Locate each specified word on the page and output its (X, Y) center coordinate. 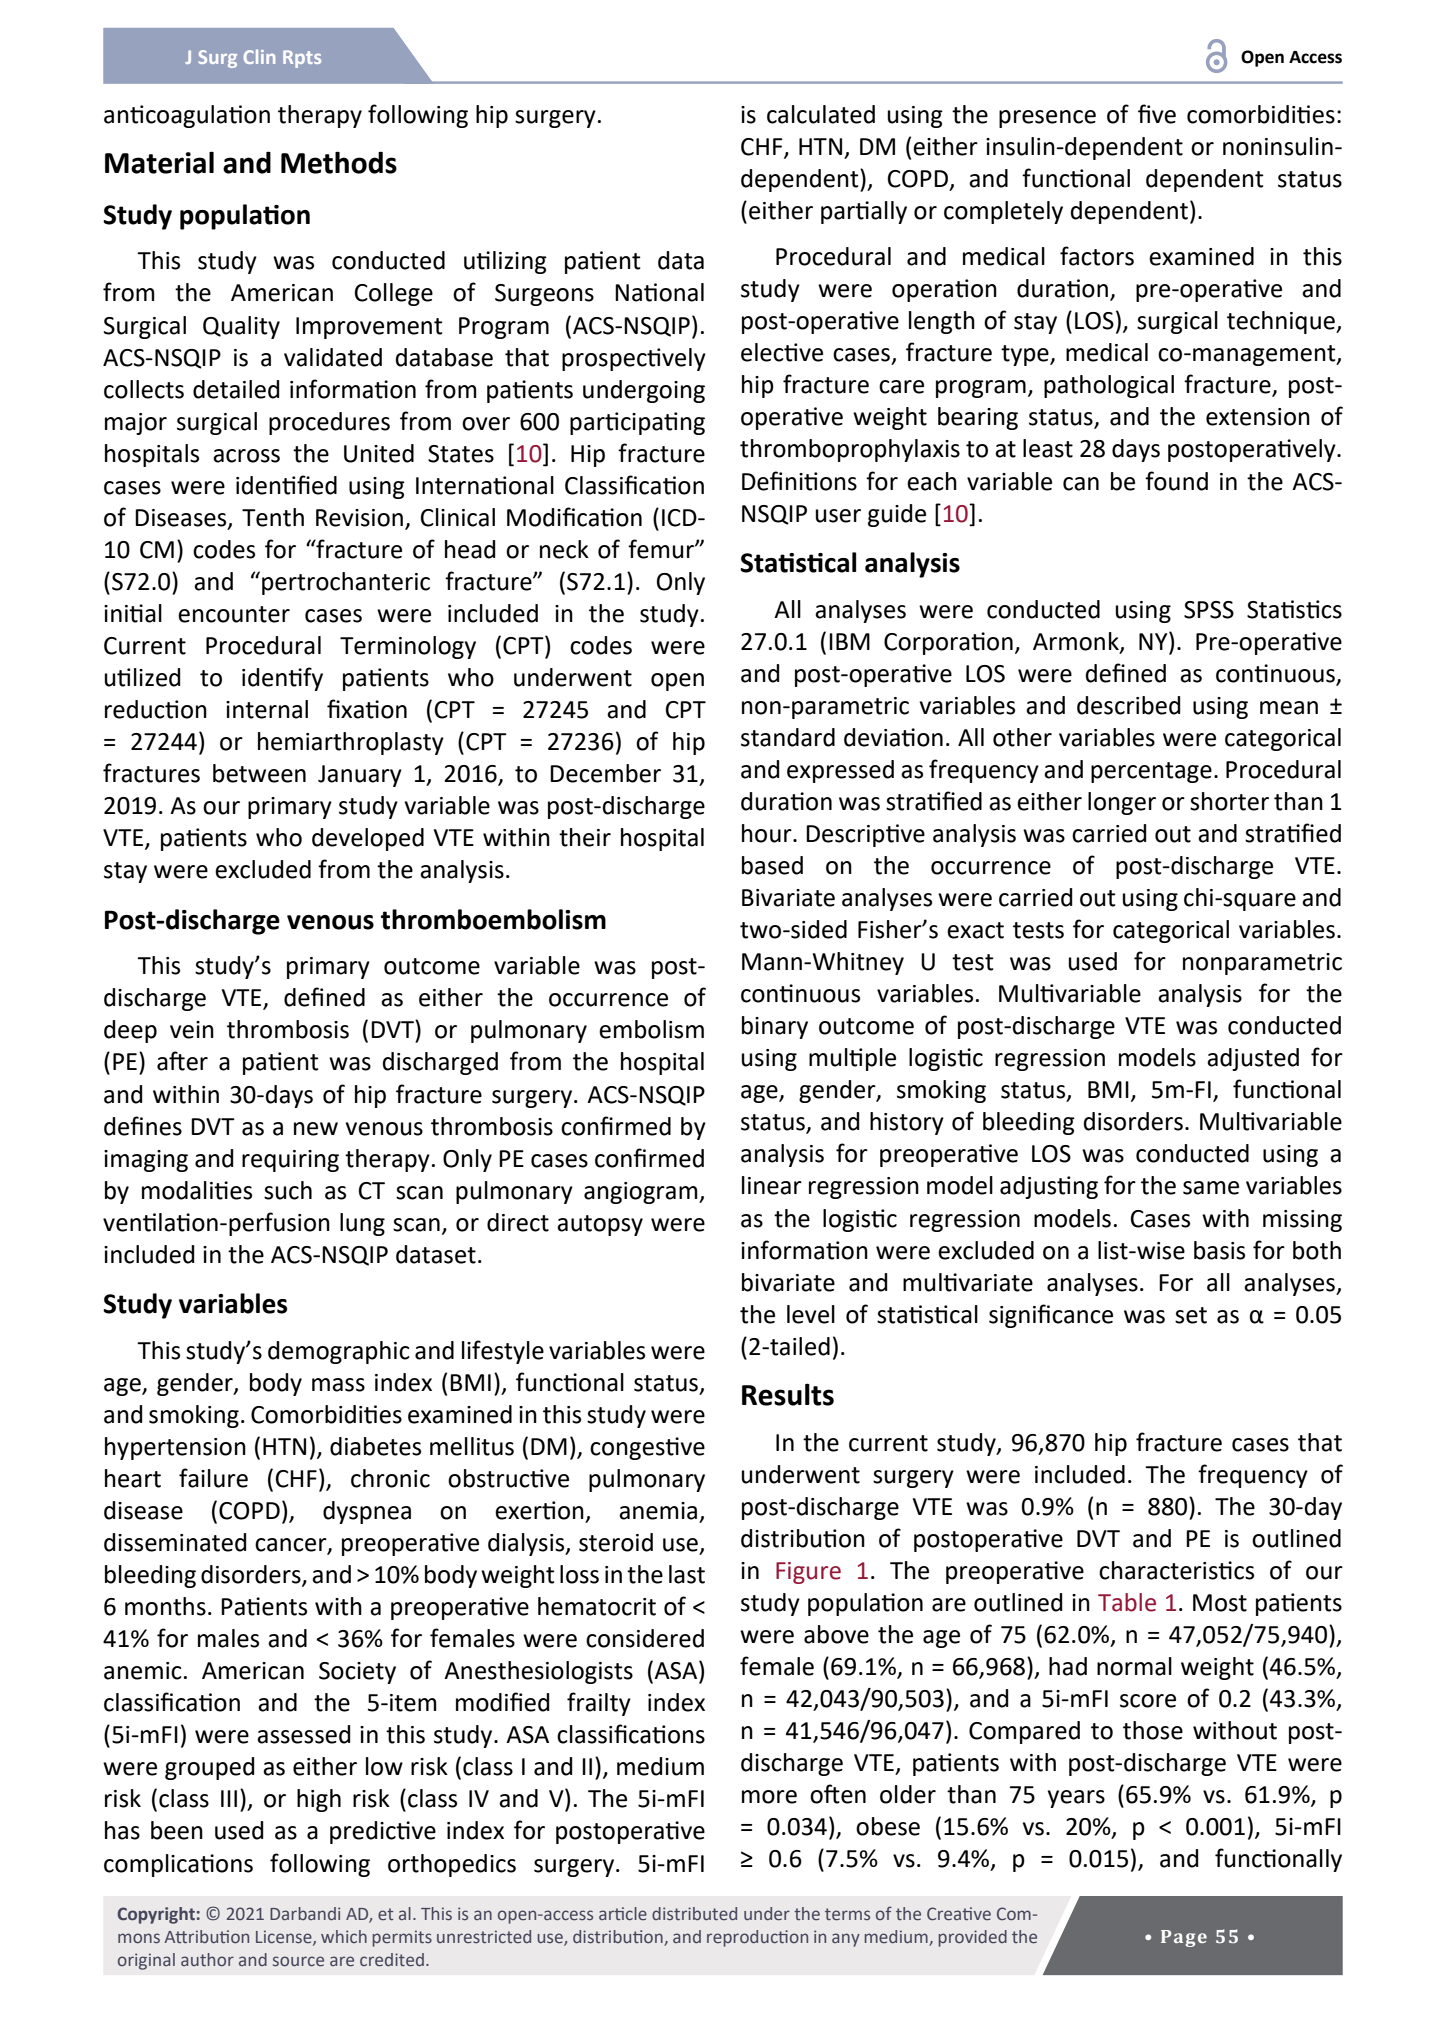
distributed (694, 1913)
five (1157, 114)
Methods (339, 162)
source (298, 1961)
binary (775, 1027)
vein (192, 1030)
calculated (821, 114)
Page (1184, 1938)
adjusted (1253, 1059)
